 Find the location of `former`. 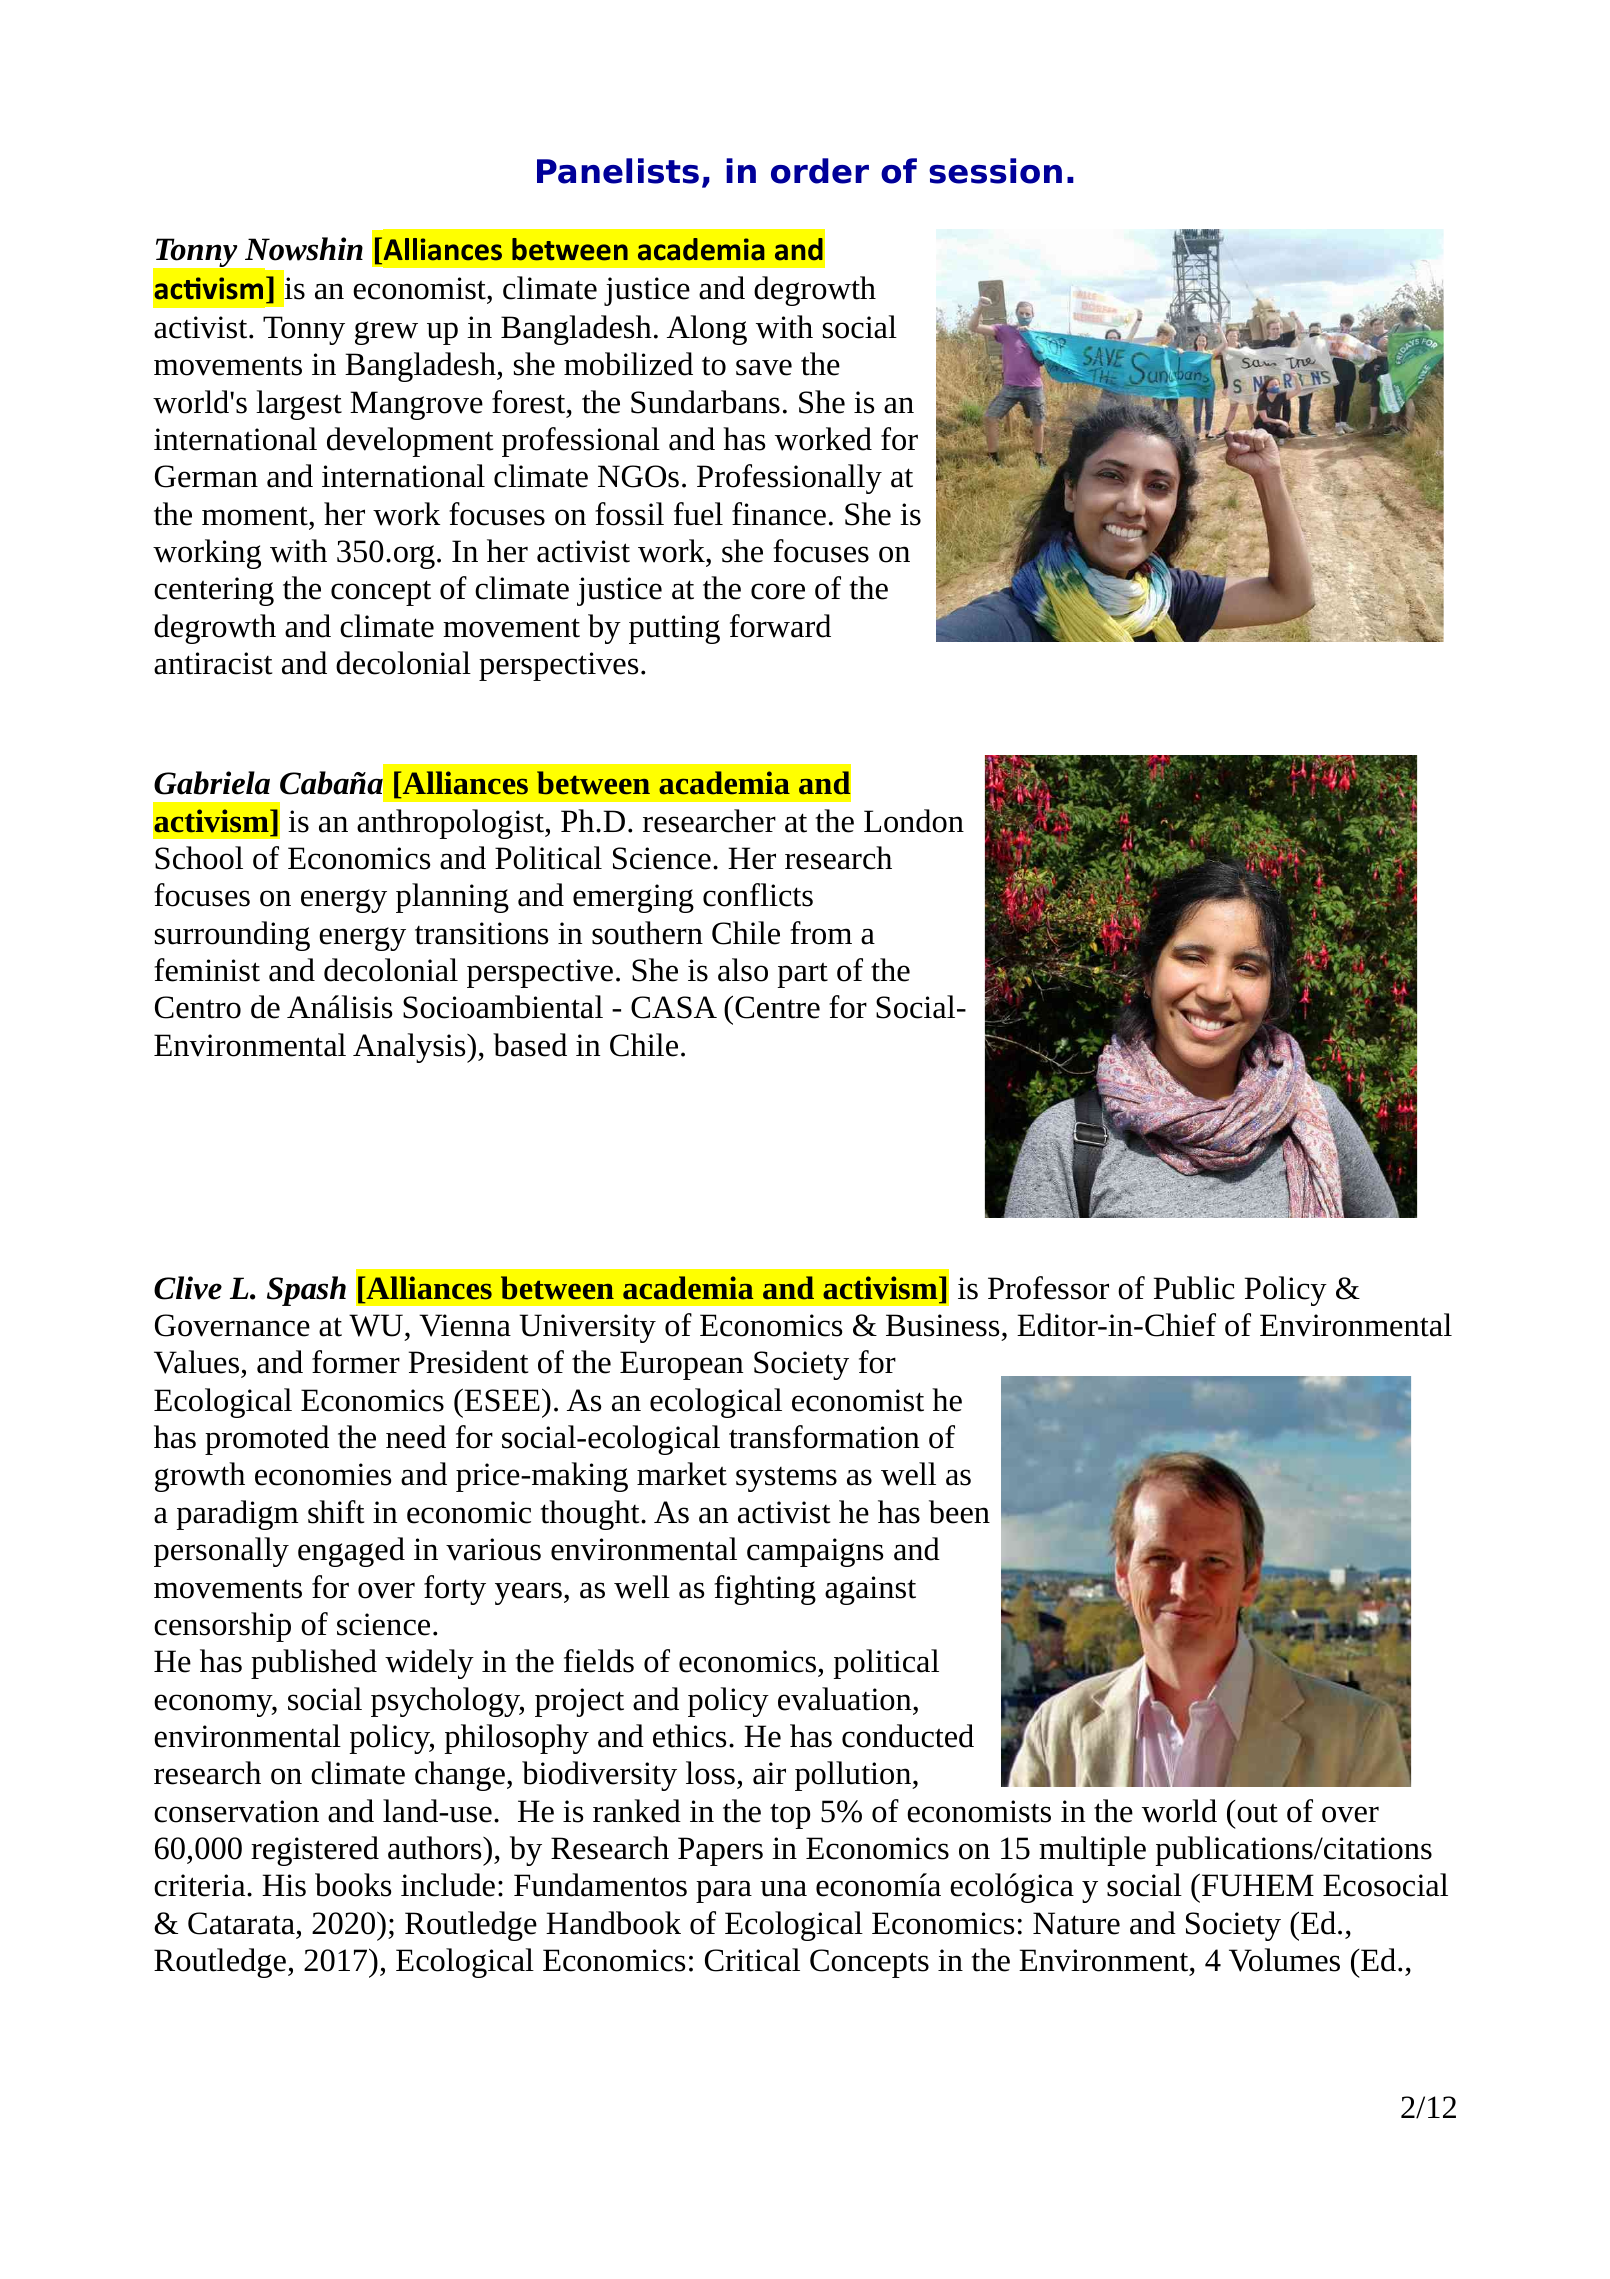

former is located at coordinates (356, 1362).
